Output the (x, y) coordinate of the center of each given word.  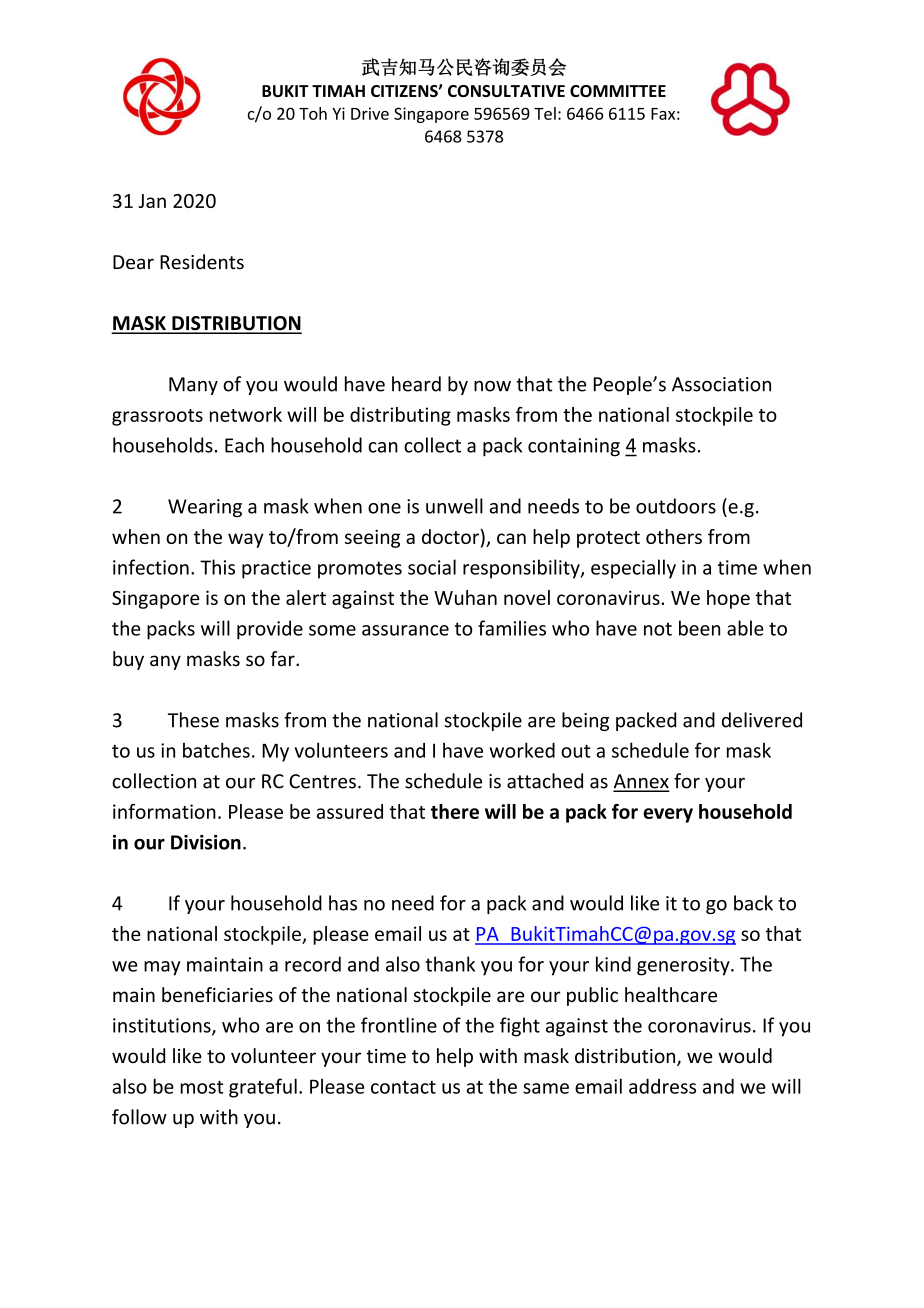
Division (206, 842)
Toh (313, 113)
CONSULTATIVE (506, 91)
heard (416, 384)
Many (193, 386)
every (668, 815)
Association (721, 384)
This (217, 567)
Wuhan (465, 597)
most (201, 1087)
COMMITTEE (618, 91)
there (455, 811)
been (699, 628)
